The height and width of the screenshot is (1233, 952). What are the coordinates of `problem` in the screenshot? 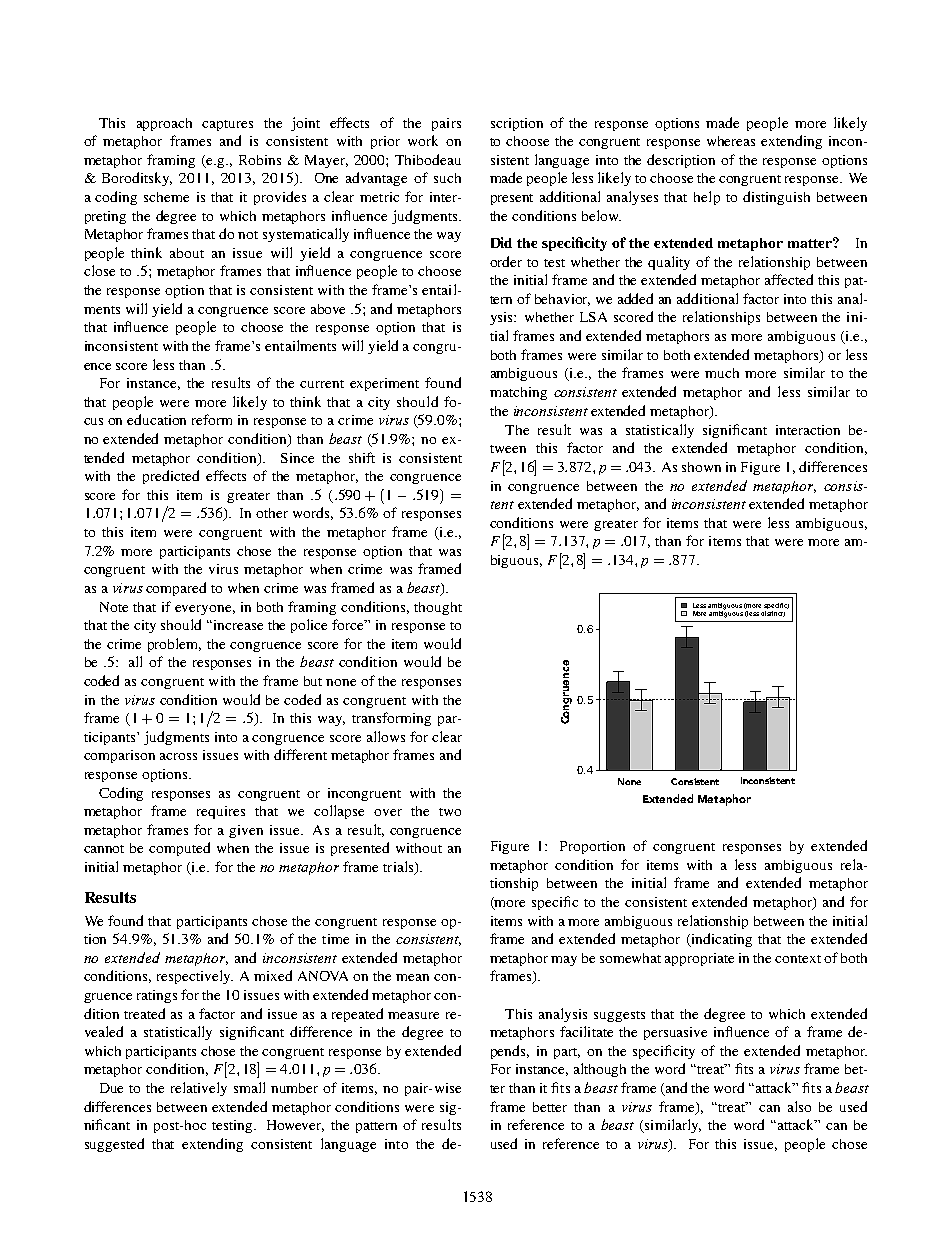 It's located at (174, 645).
